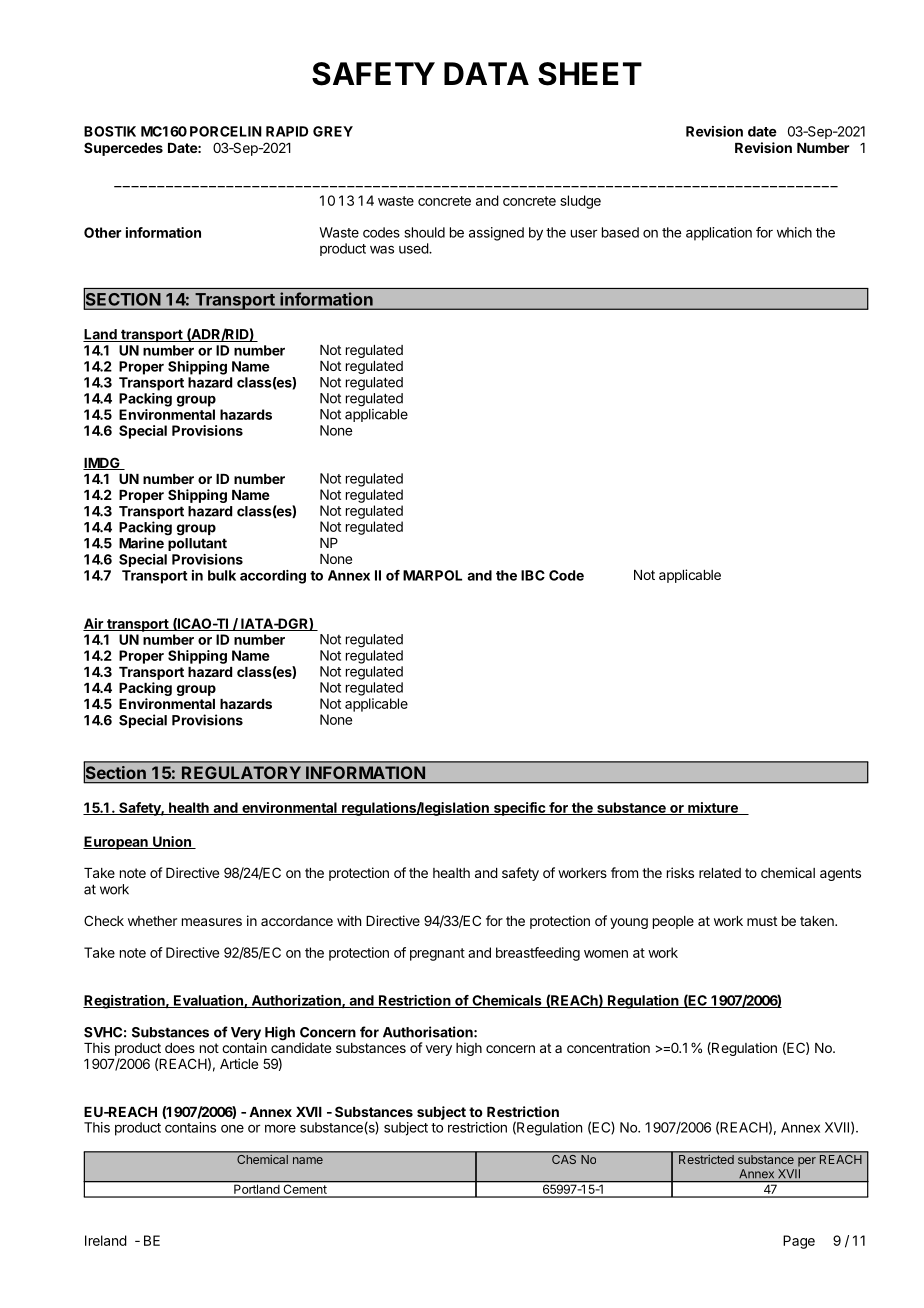 The height and width of the image is (1308, 924). I want to click on mixture, so click(713, 808).
